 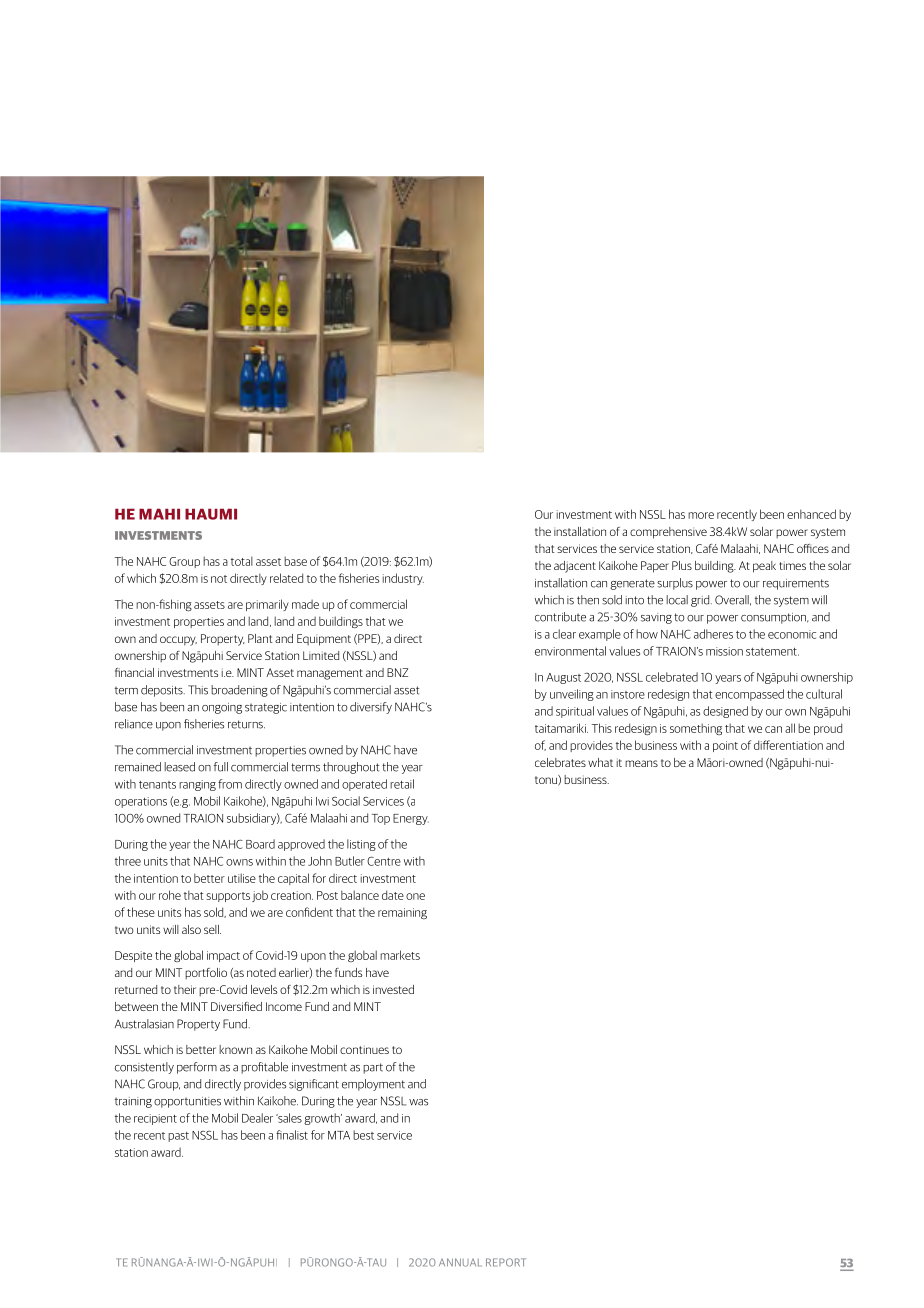 I want to click on past, so click(x=178, y=1137).
